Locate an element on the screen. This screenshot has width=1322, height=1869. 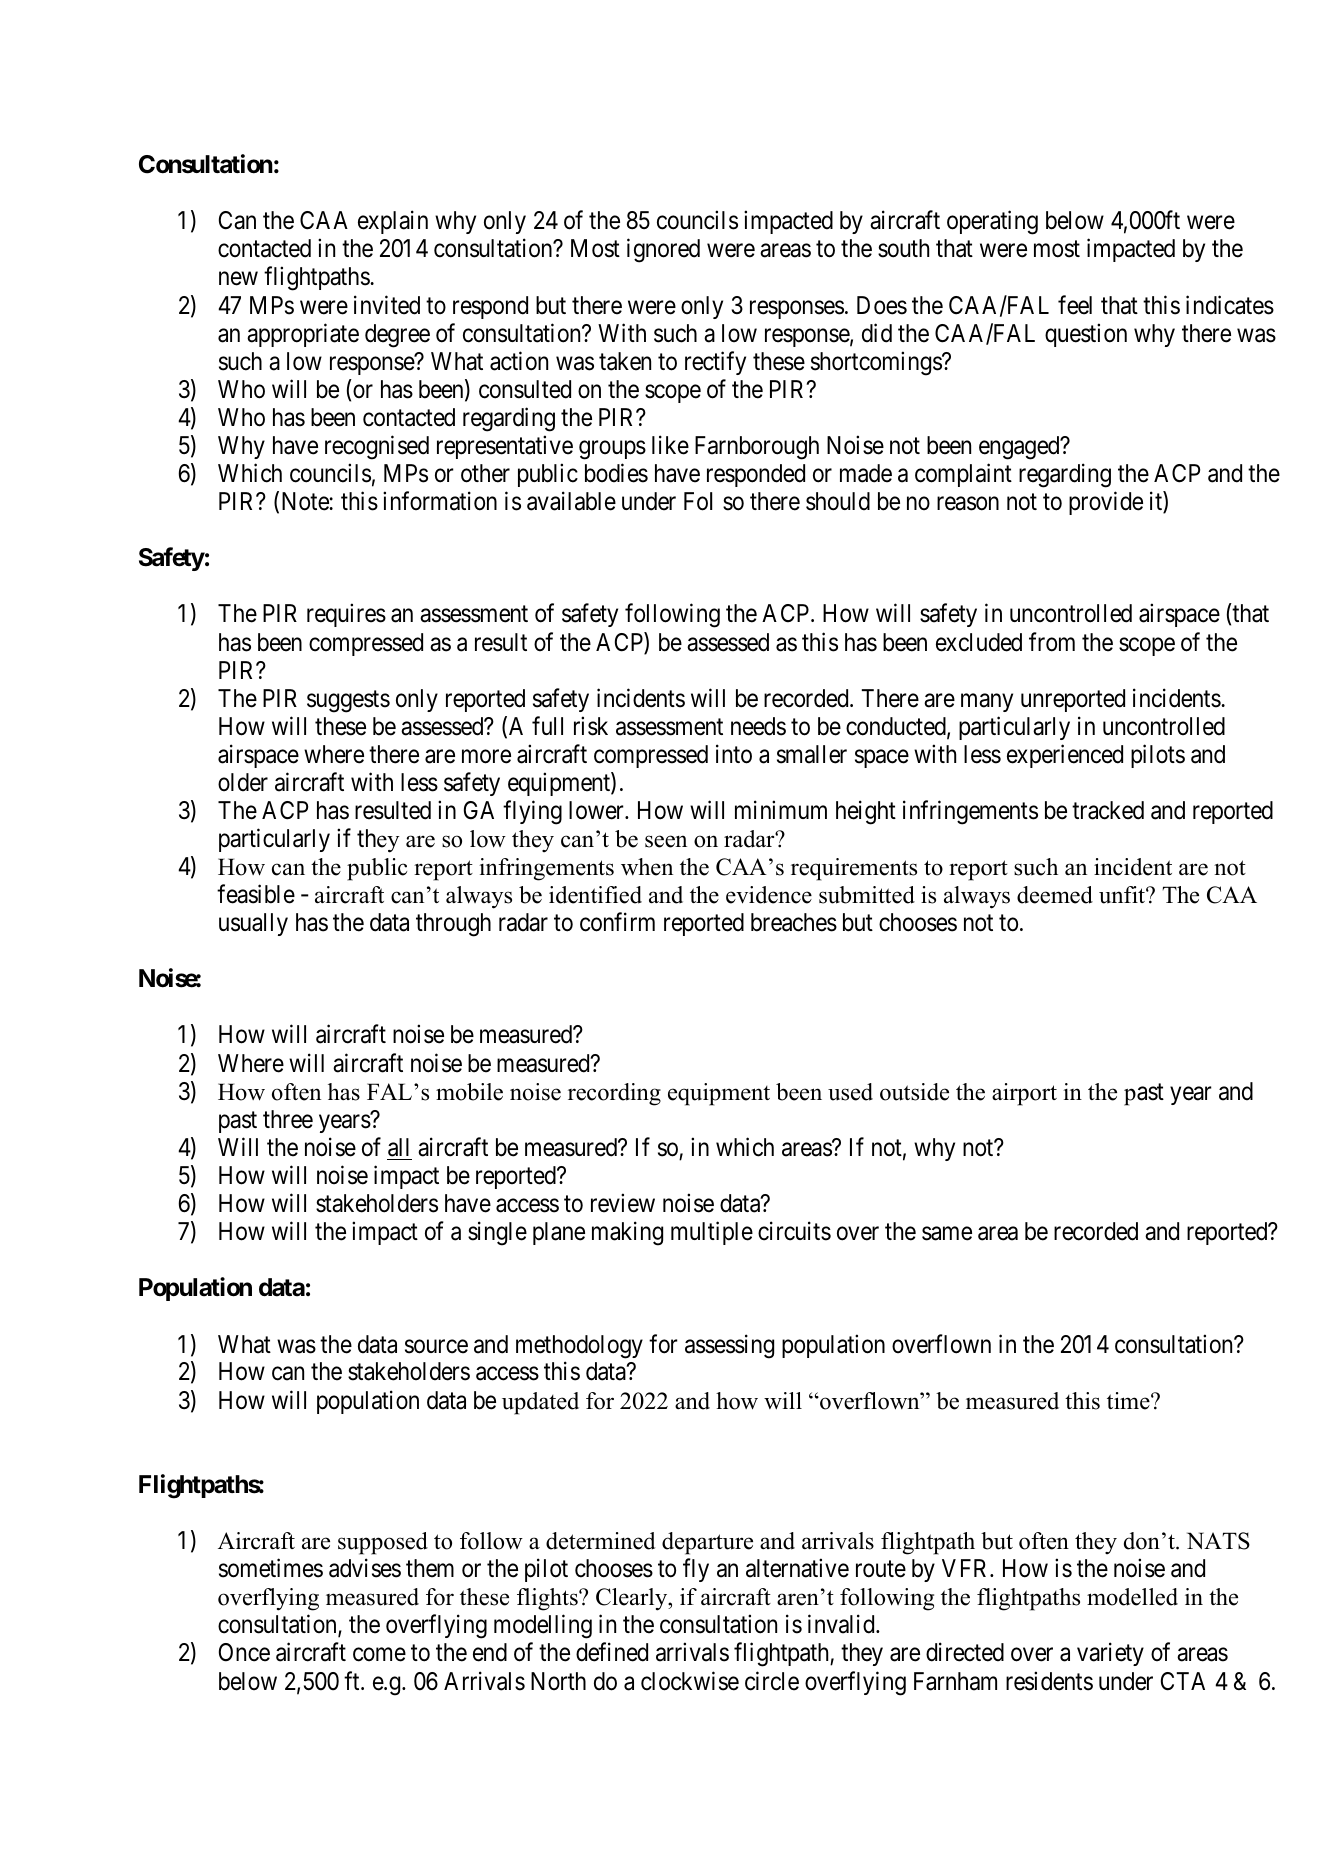
invited is located at coordinates (387, 305).
